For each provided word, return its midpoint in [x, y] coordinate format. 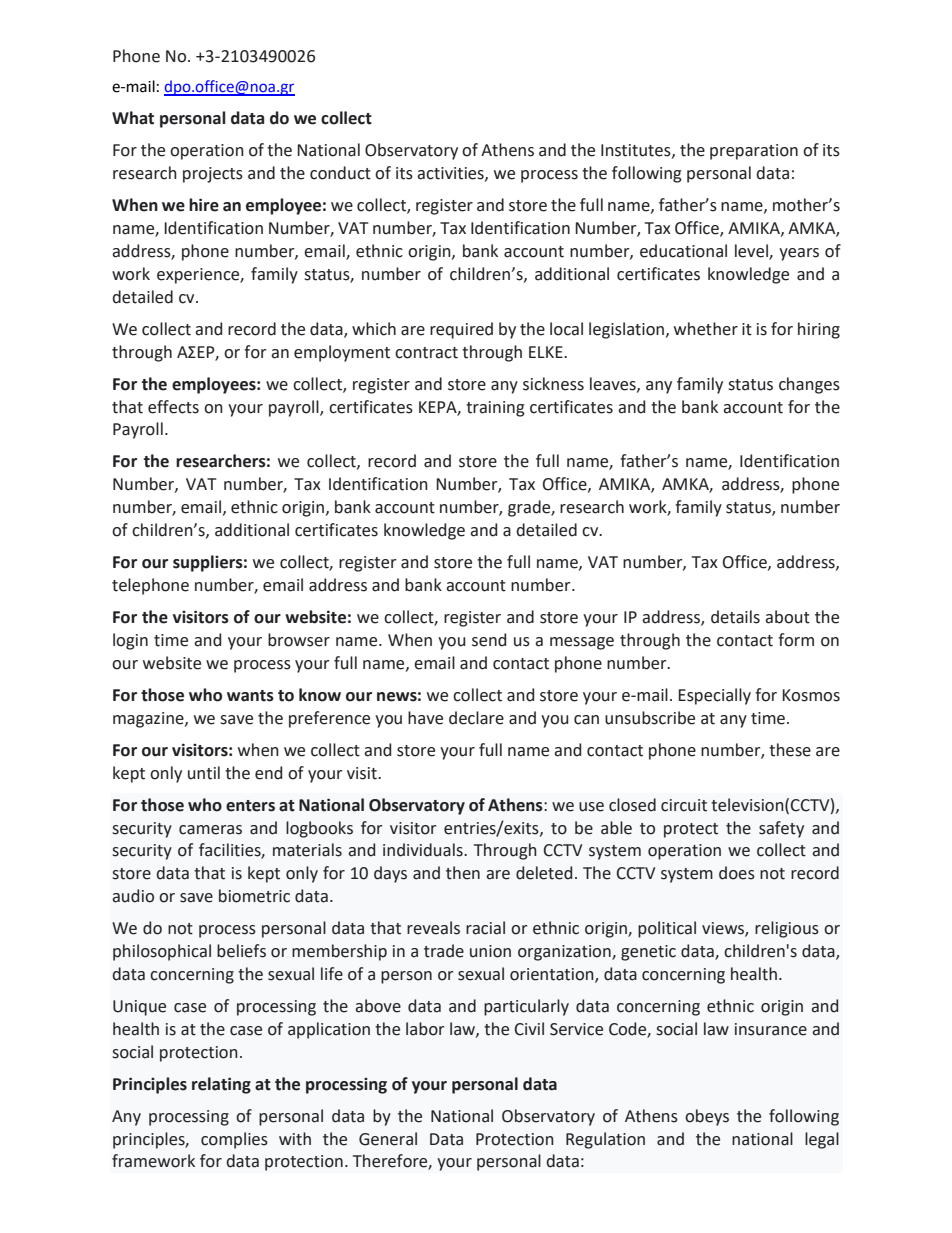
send [489, 640]
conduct [340, 173]
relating [221, 1085]
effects [173, 407]
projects [213, 175]
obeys [707, 1117]
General [388, 1139]
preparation [754, 152]
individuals [424, 850]
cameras [210, 830]
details [735, 617]
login [130, 641]
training [495, 409]
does [737, 873]
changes [809, 385]
